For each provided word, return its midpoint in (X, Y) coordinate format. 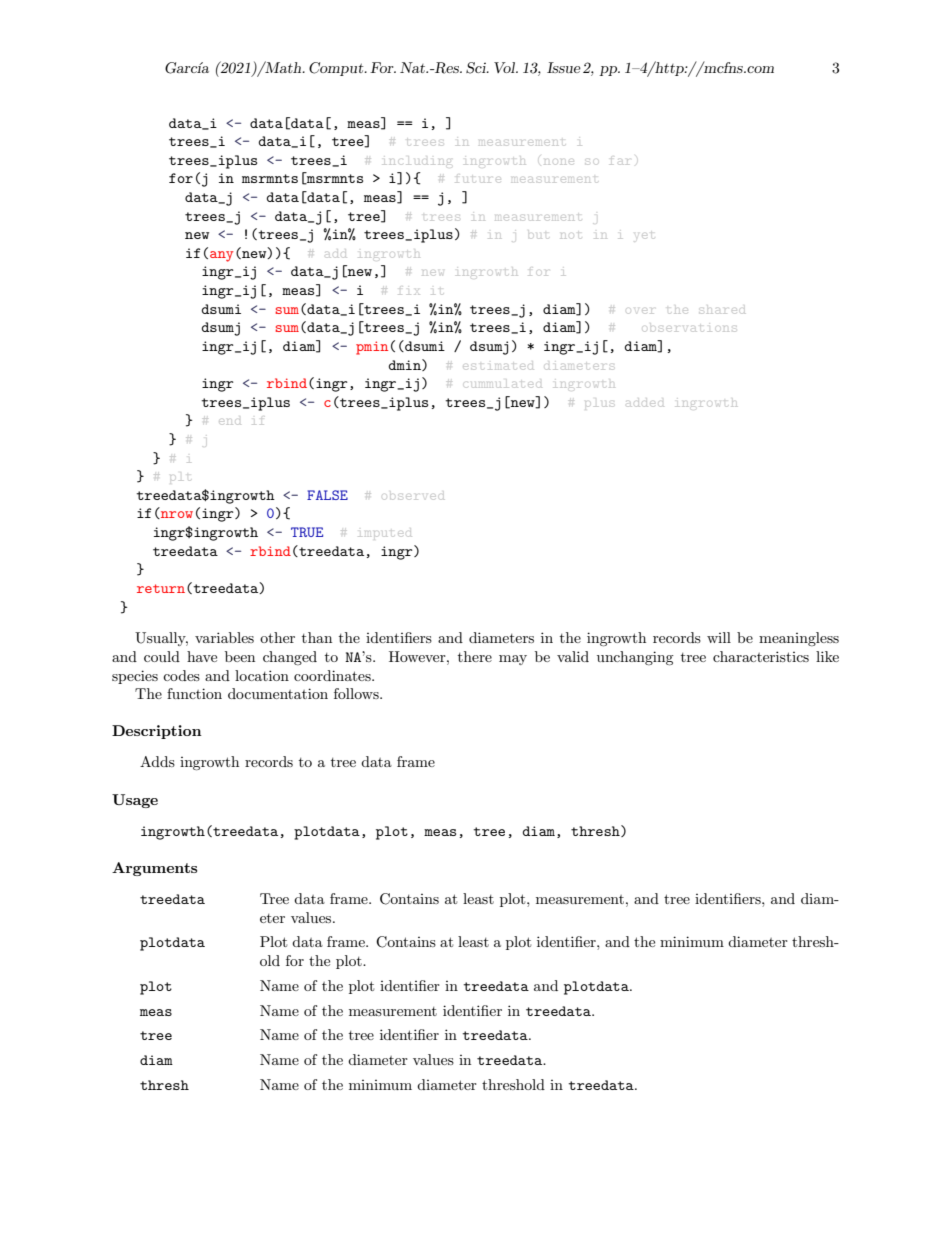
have (202, 656)
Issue (564, 67)
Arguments (154, 869)
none (559, 162)
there (475, 656)
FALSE (327, 495)
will (719, 637)
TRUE (307, 532)
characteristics (761, 656)
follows (357, 693)
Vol (506, 67)
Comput (337, 69)
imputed (385, 534)
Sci (477, 68)
